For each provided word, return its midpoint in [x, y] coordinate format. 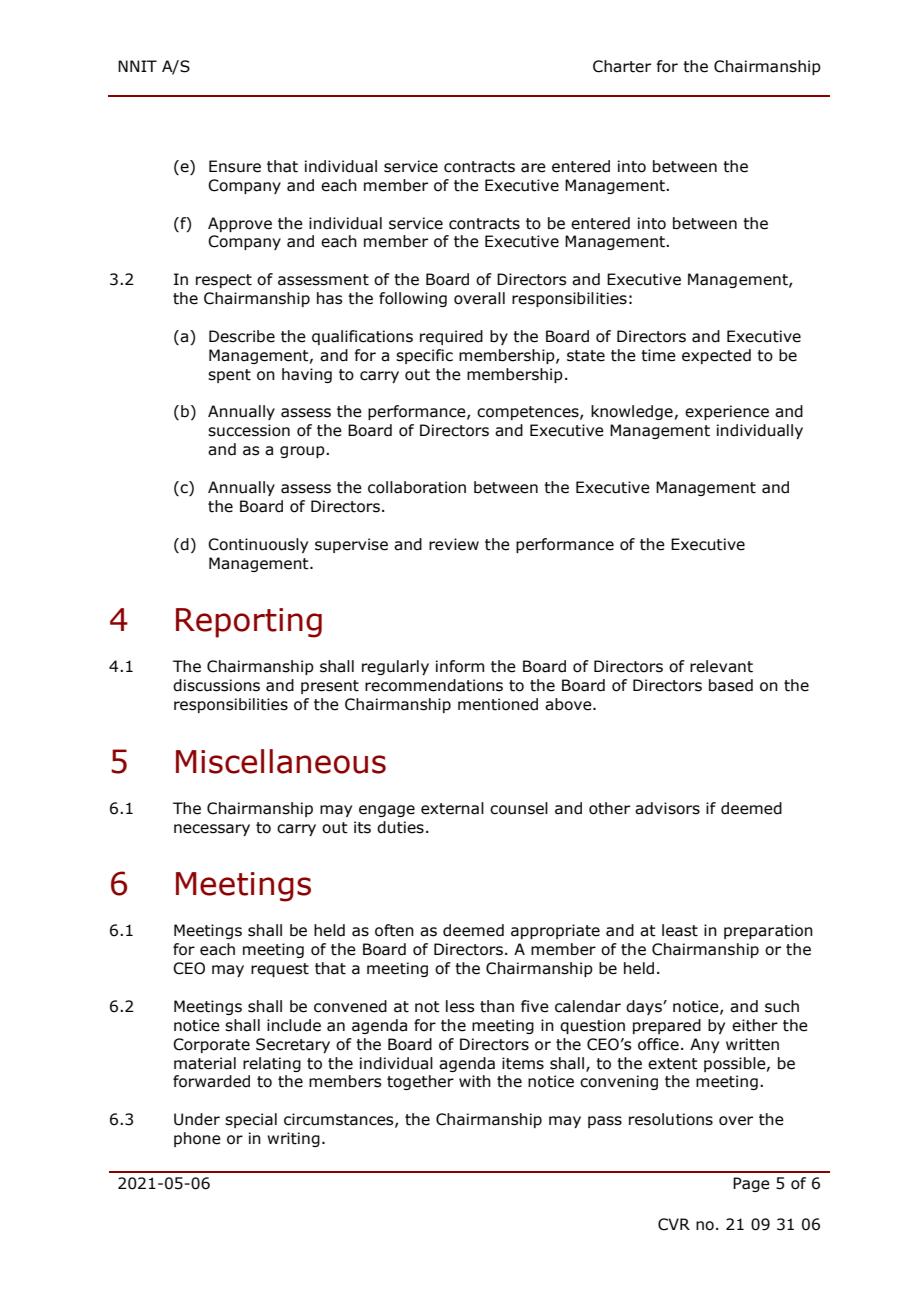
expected [716, 356]
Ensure [235, 166]
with [475, 1081]
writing [293, 1139]
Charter [622, 66]
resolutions [671, 1119]
